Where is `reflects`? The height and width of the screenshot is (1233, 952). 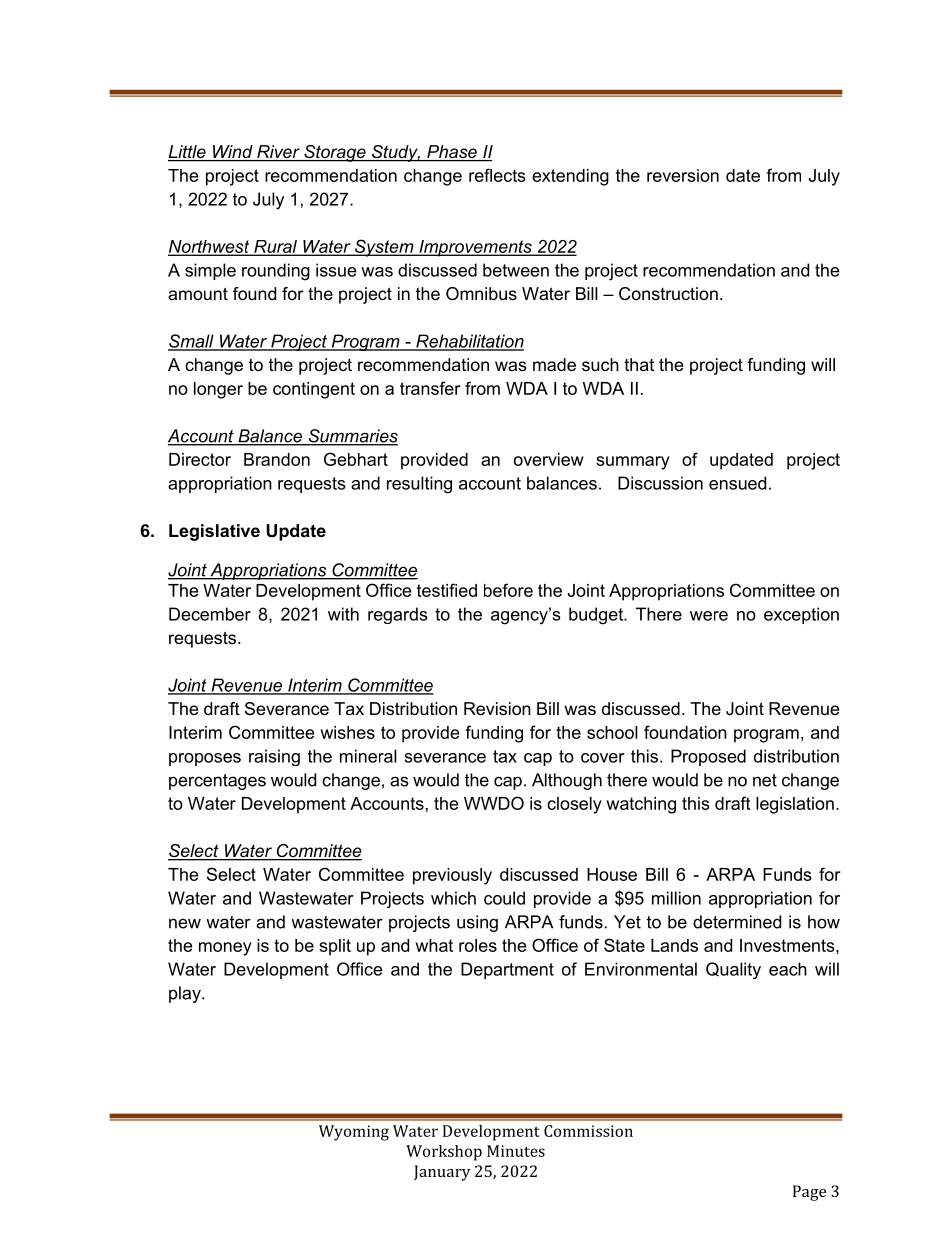 reflects is located at coordinates (497, 175).
